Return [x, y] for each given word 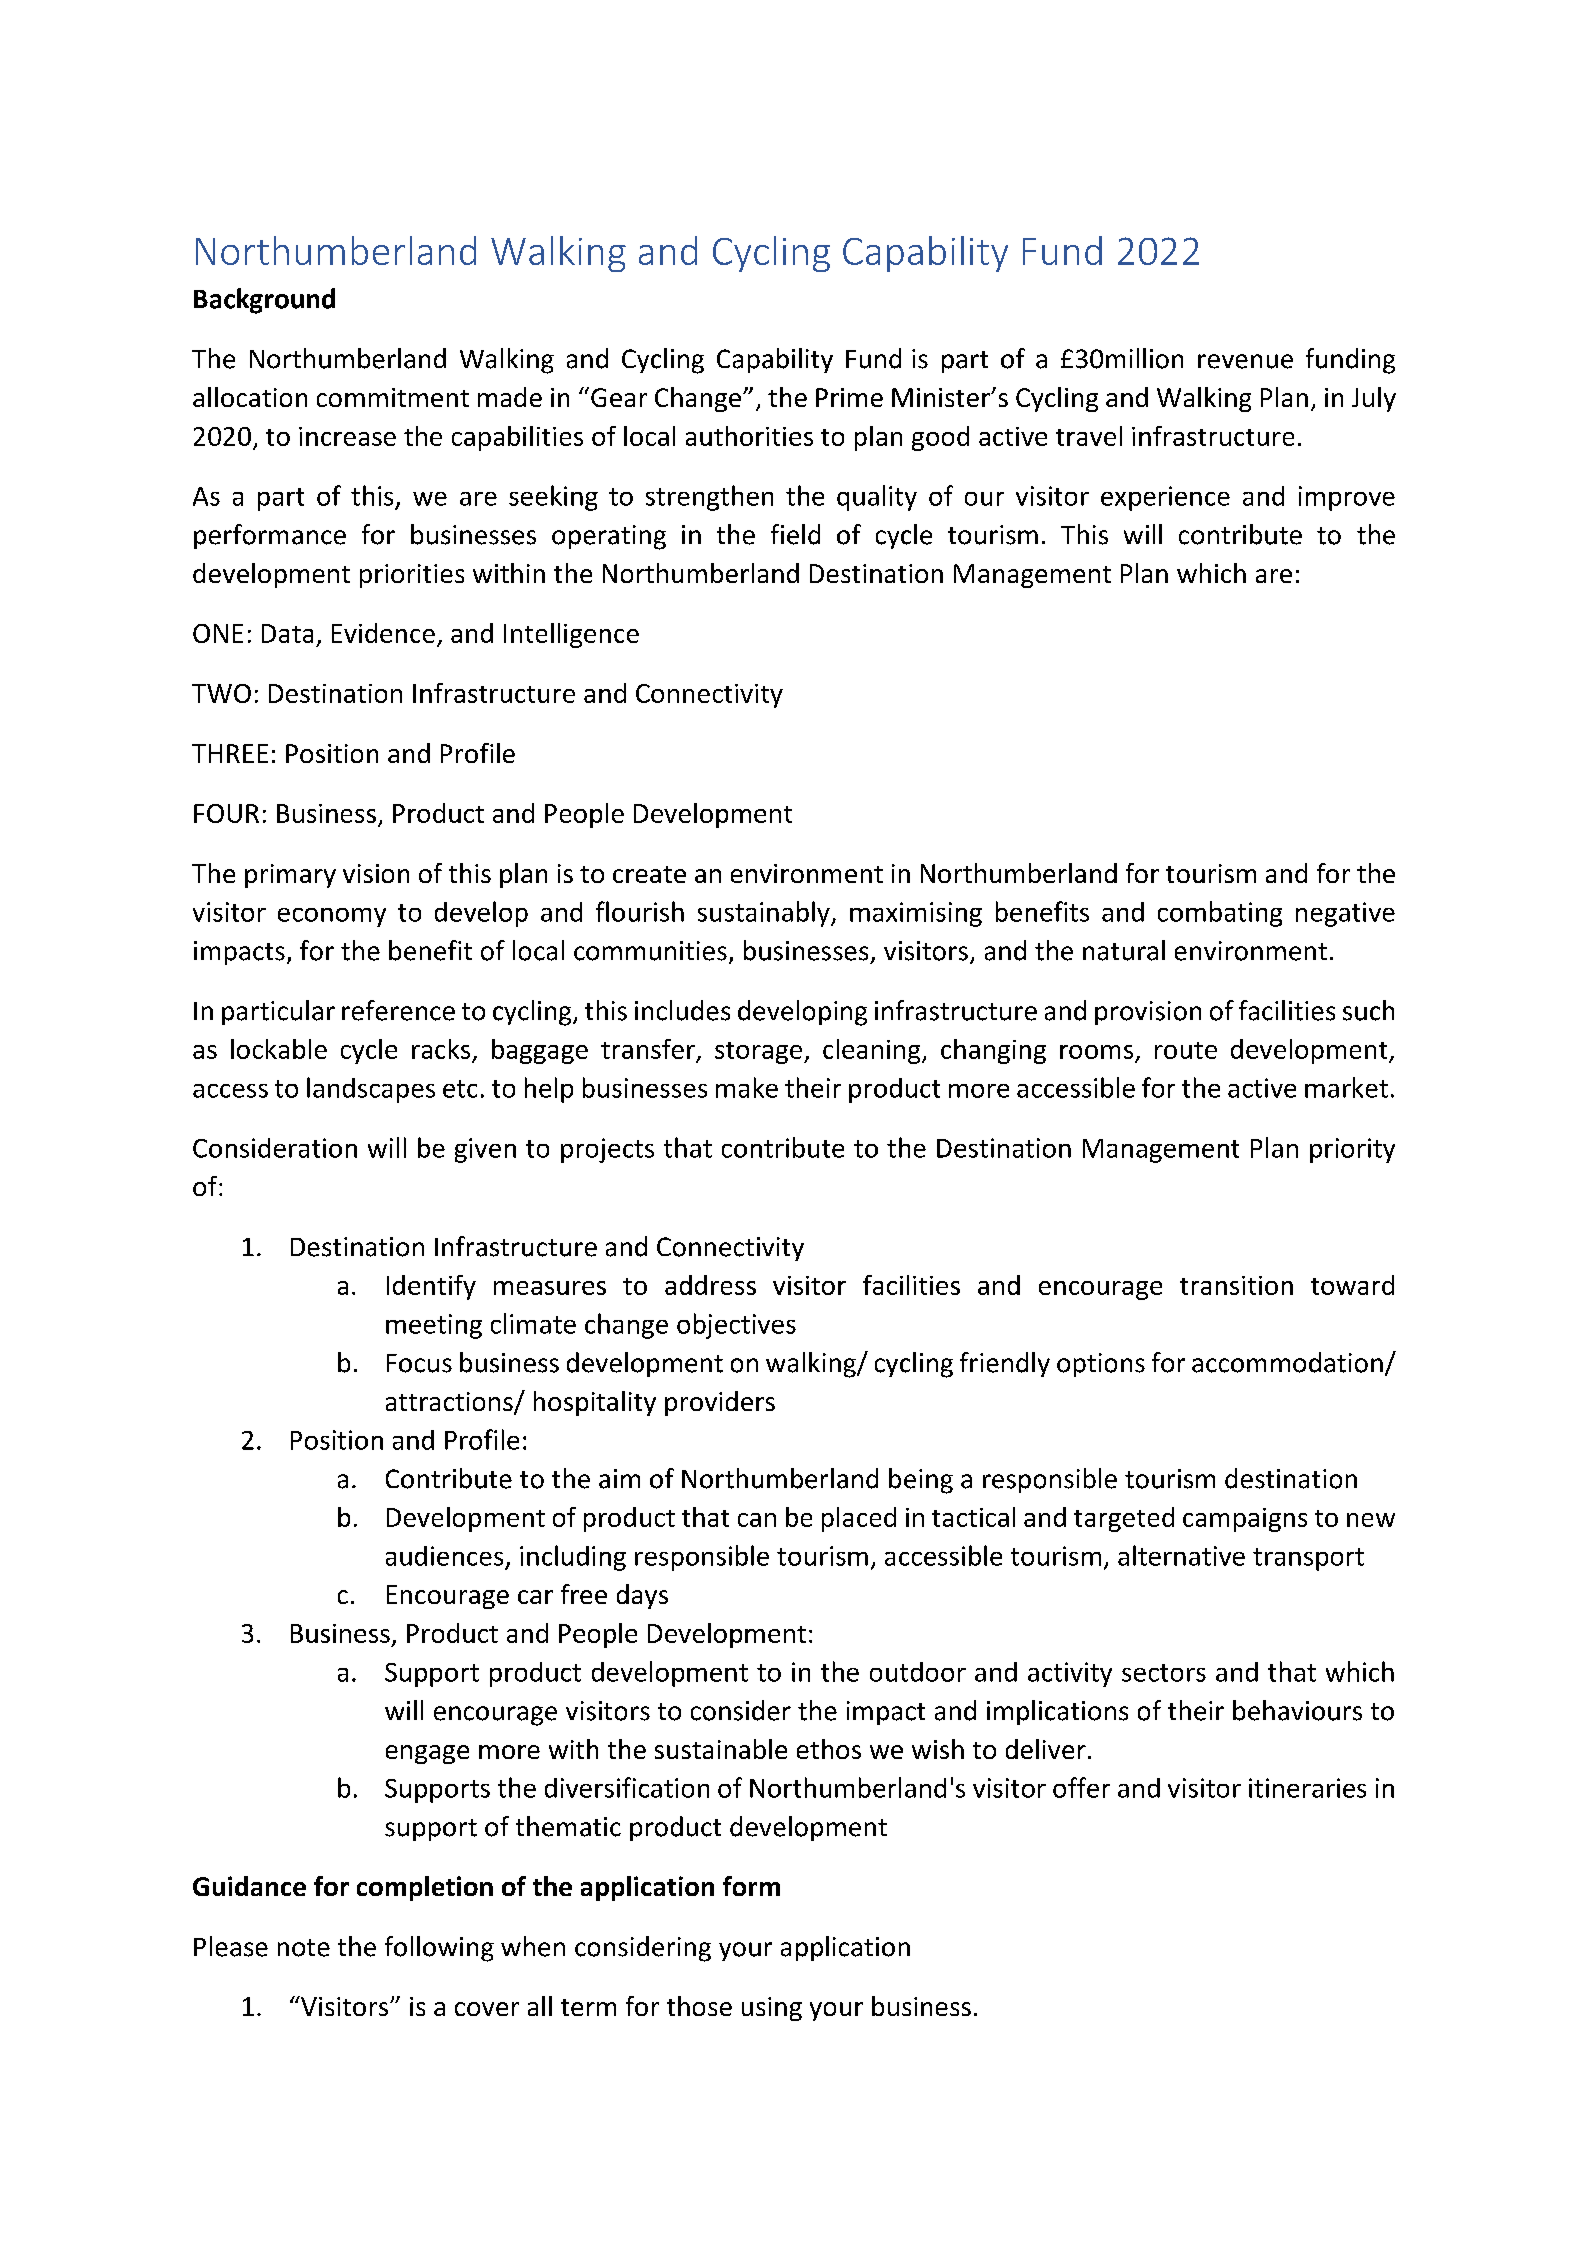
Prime [849, 397]
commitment [393, 397]
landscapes [371, 1090]
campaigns [1245, 1520]
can [757, 1520]
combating [1220, 914]
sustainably [765, 914]
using [772, 2009]
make [747, 1087]
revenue [1245, 361]
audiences [444, 1556]
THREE [230, 753]
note [304, 1948]
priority [1352, 1150]
